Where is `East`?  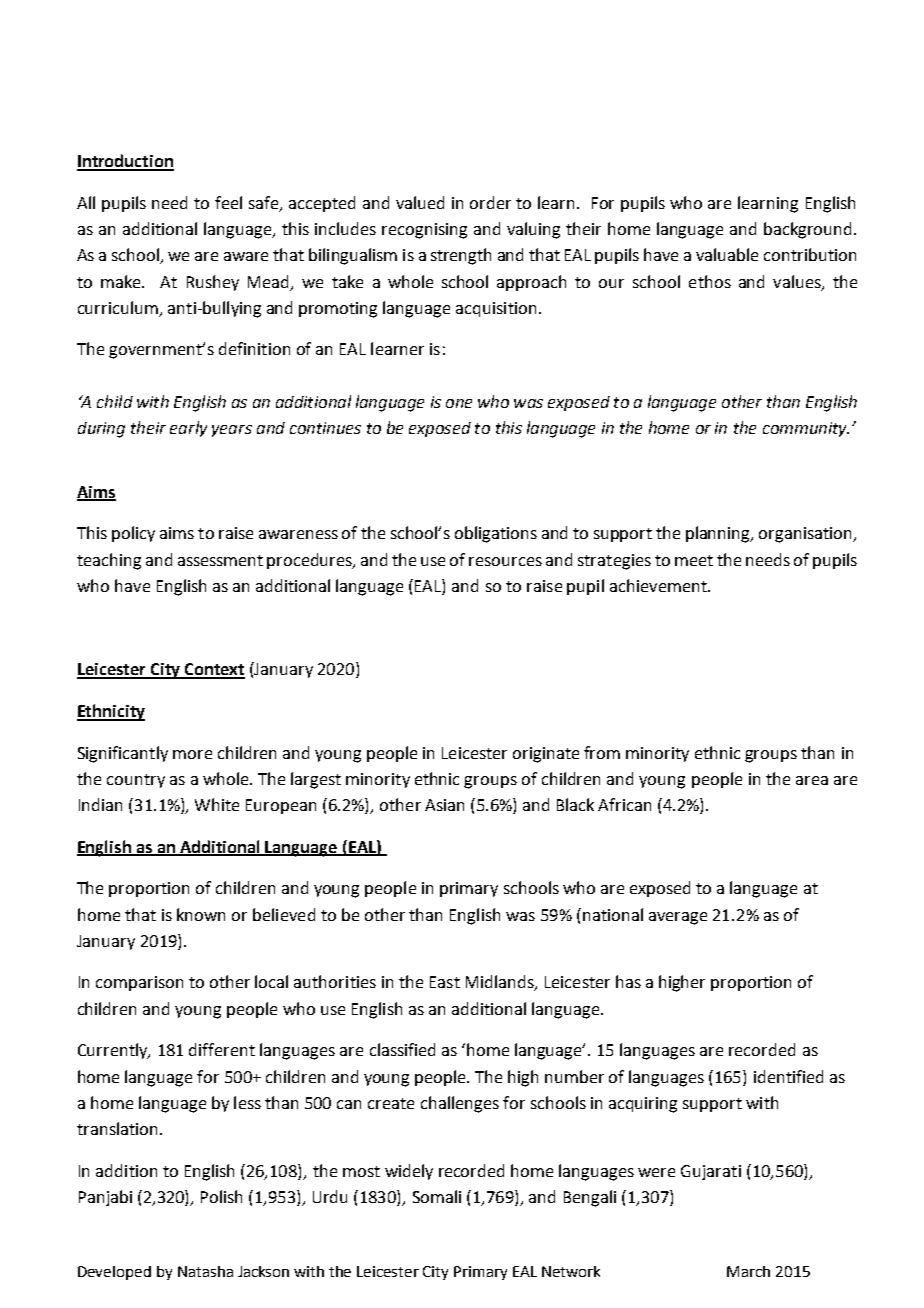 East is located at coordinates (445, 982).
